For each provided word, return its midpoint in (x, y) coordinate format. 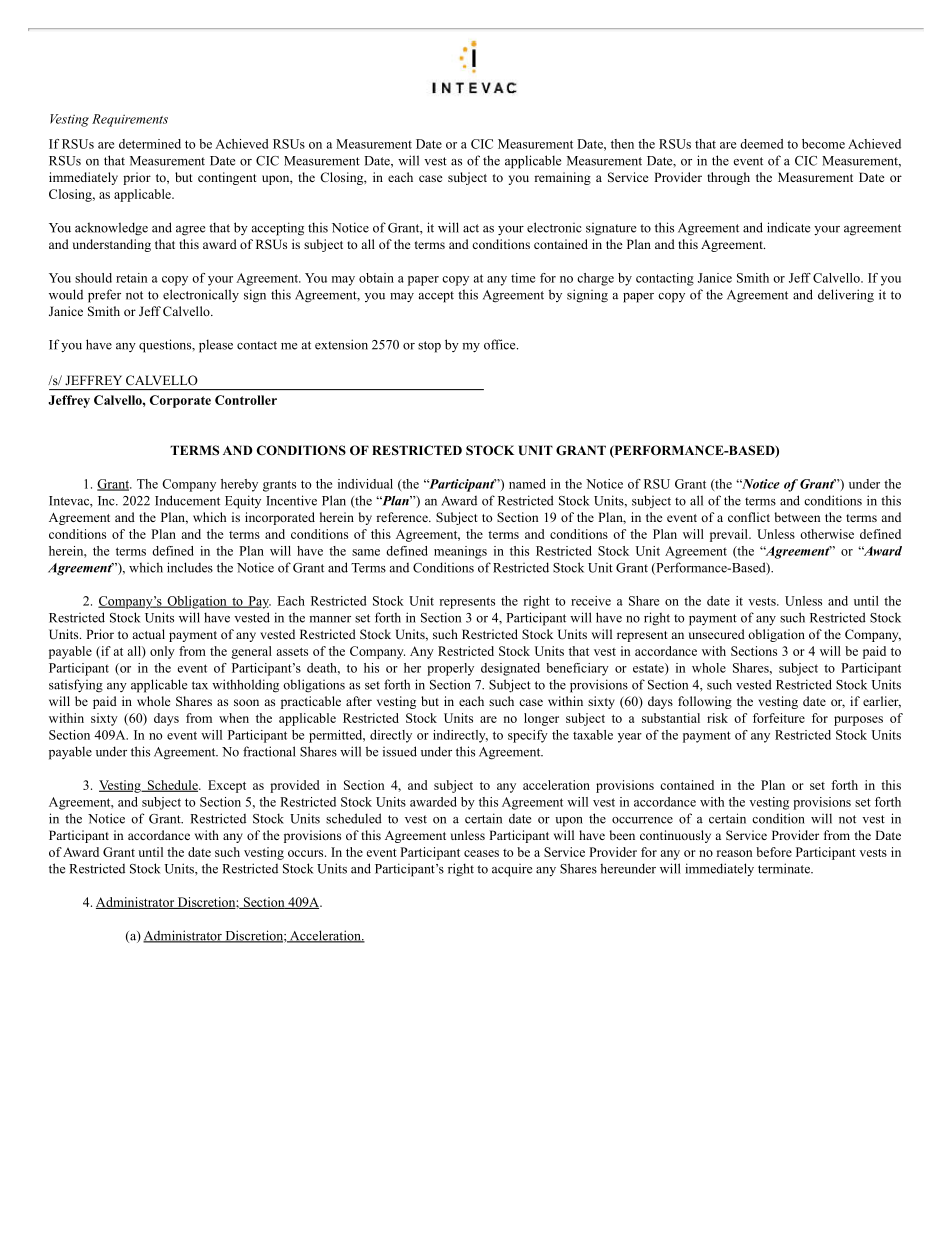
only (162, 652)
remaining (562, 178)
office (501, 344)
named (527, 484)
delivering (846, 296)
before (774, 852)
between (797, 517)
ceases (481, 853)
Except (227, 786)
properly (450, 669)
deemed (761, 144)
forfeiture (779, 718)
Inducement (187, 500)
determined (150, 144)
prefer (104, 296)
